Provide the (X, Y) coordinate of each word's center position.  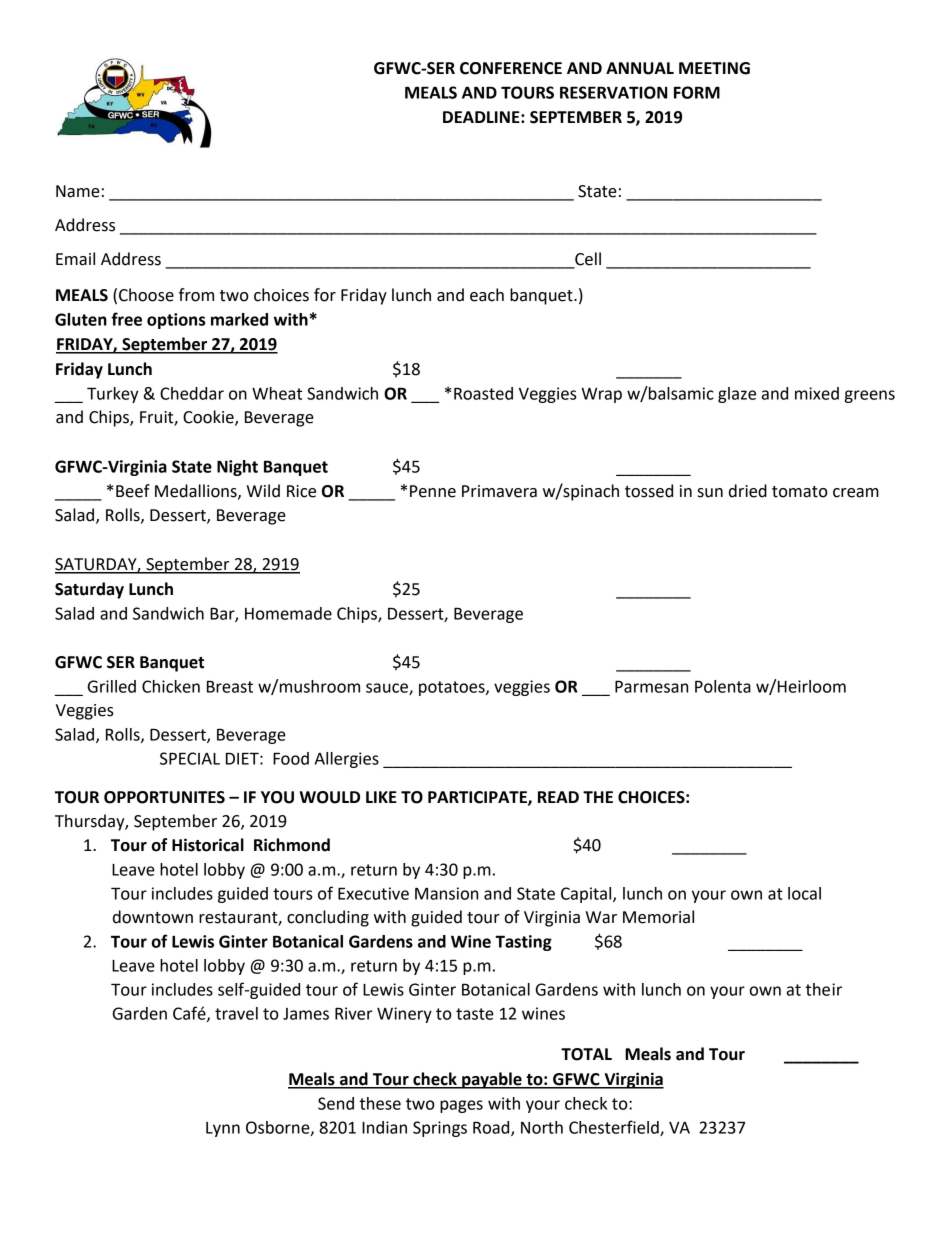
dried (748, 491)
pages (461, 1106)
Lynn (223, 1129)
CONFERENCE (511, 68)
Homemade (288, 613)
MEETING (714, 68)
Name (78, 191)
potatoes (453, 688)
